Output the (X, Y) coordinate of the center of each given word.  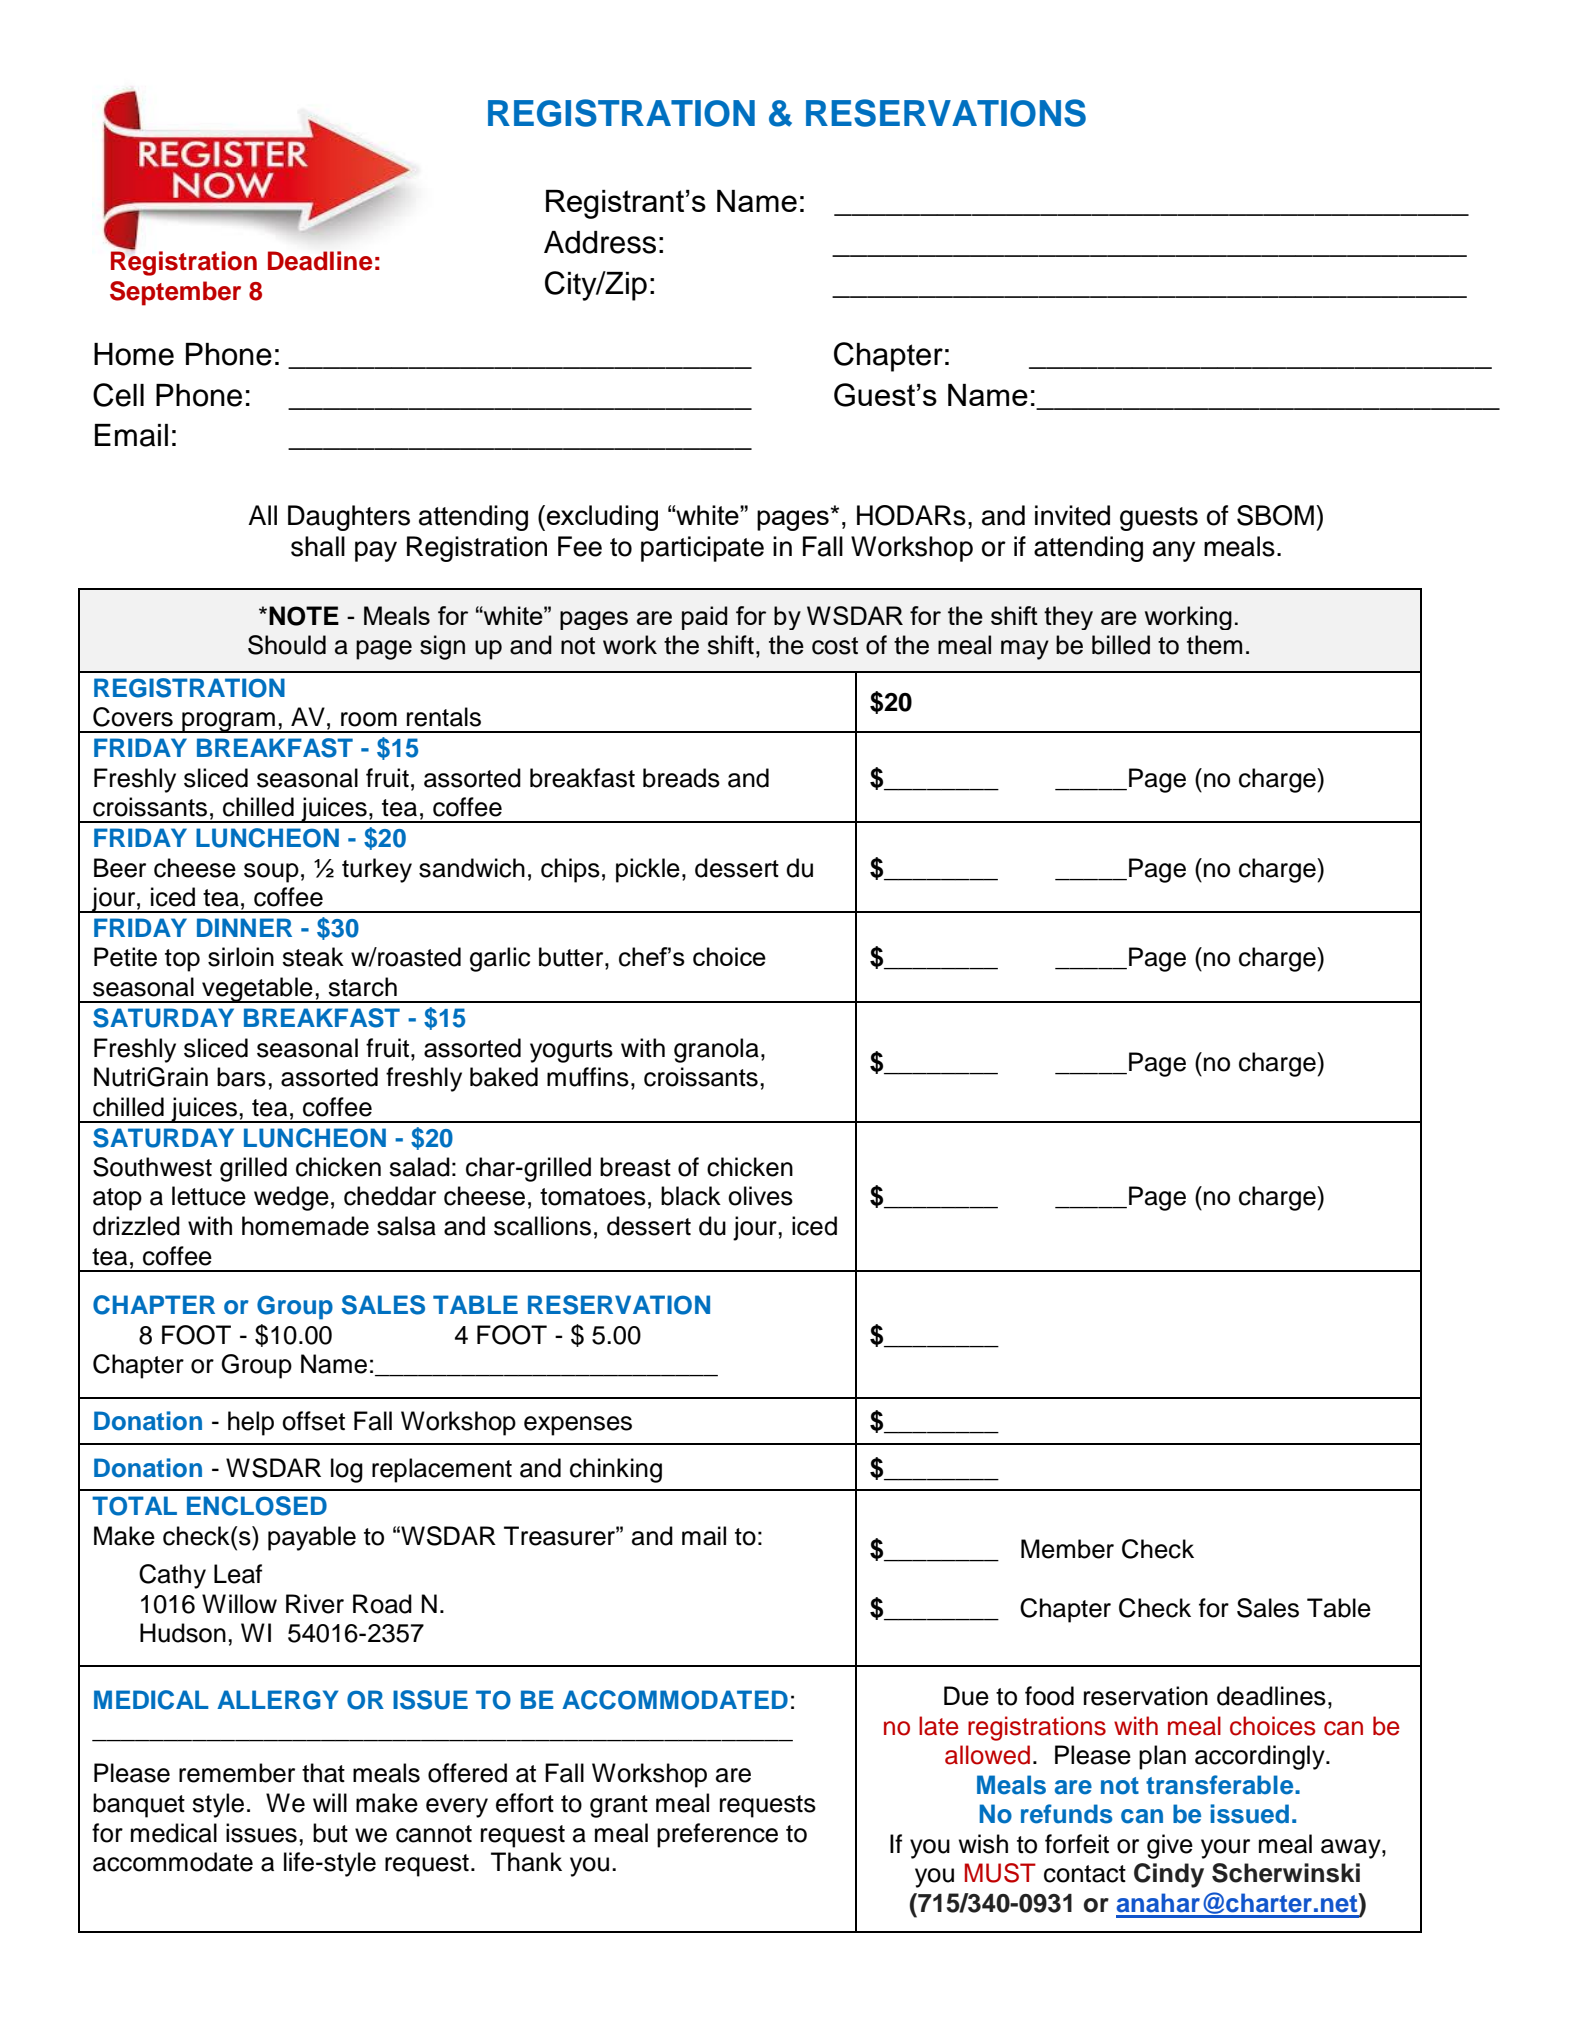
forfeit (1077, 1844)
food (1049, 1696)
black (691, 1196)
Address (600, 242)
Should (287, 645)
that (323, 1773)
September (175, 293)
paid (704, 618)
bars (241, 1077)
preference (717, 1835)
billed (1121, 645)
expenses (578, 1426)
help (251, 1423)
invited (1072, 515)
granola (716, 1050)
